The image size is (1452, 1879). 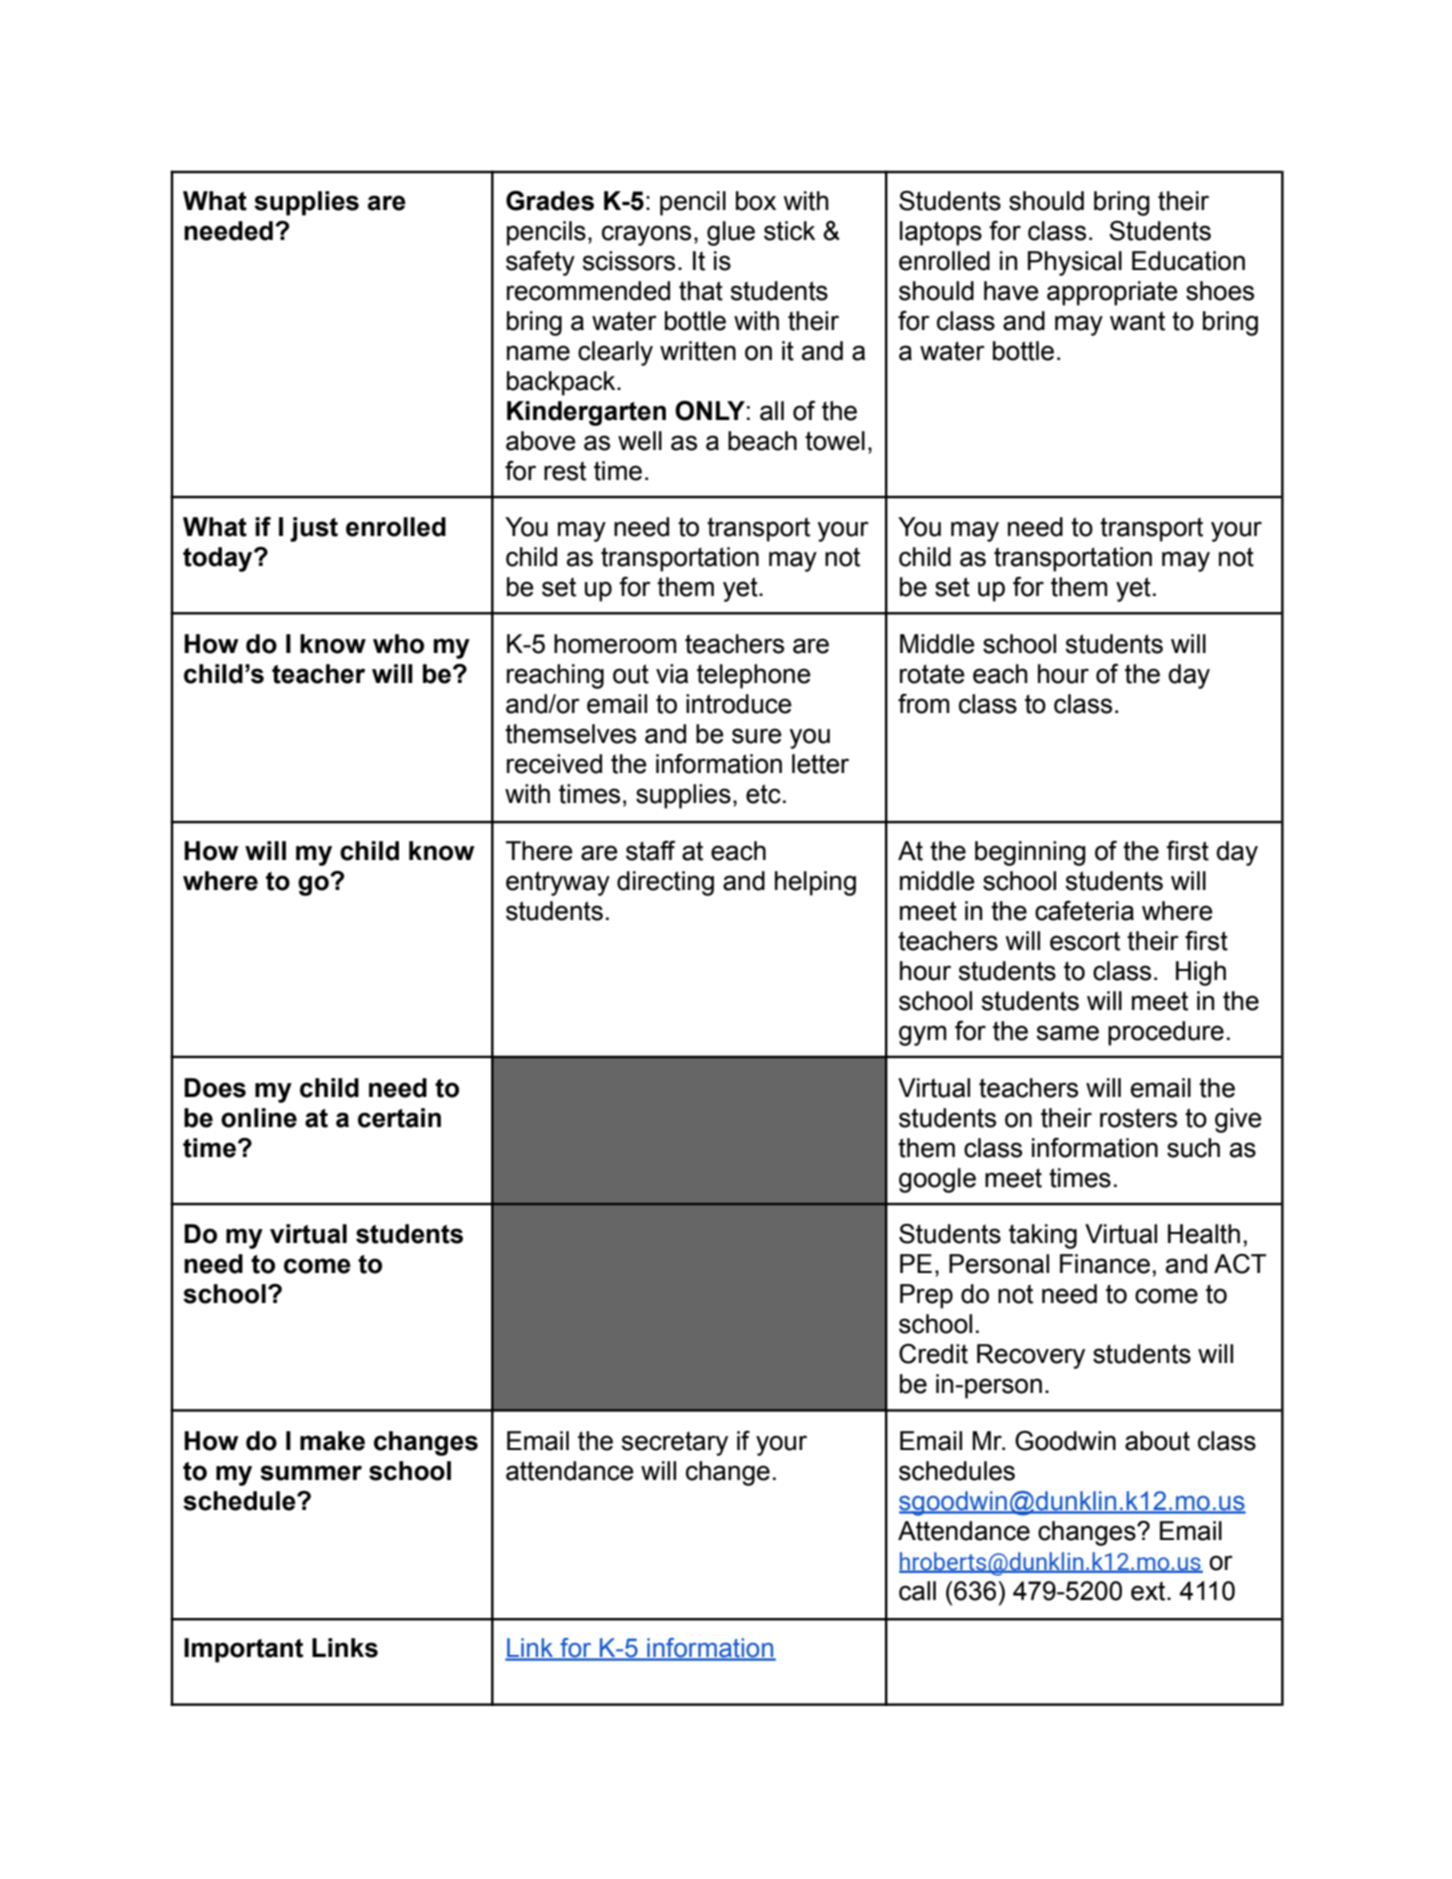 What do you see at coordinates (539, 851) in the screenshot?
I see `There` at bounding box center [539, 851].
